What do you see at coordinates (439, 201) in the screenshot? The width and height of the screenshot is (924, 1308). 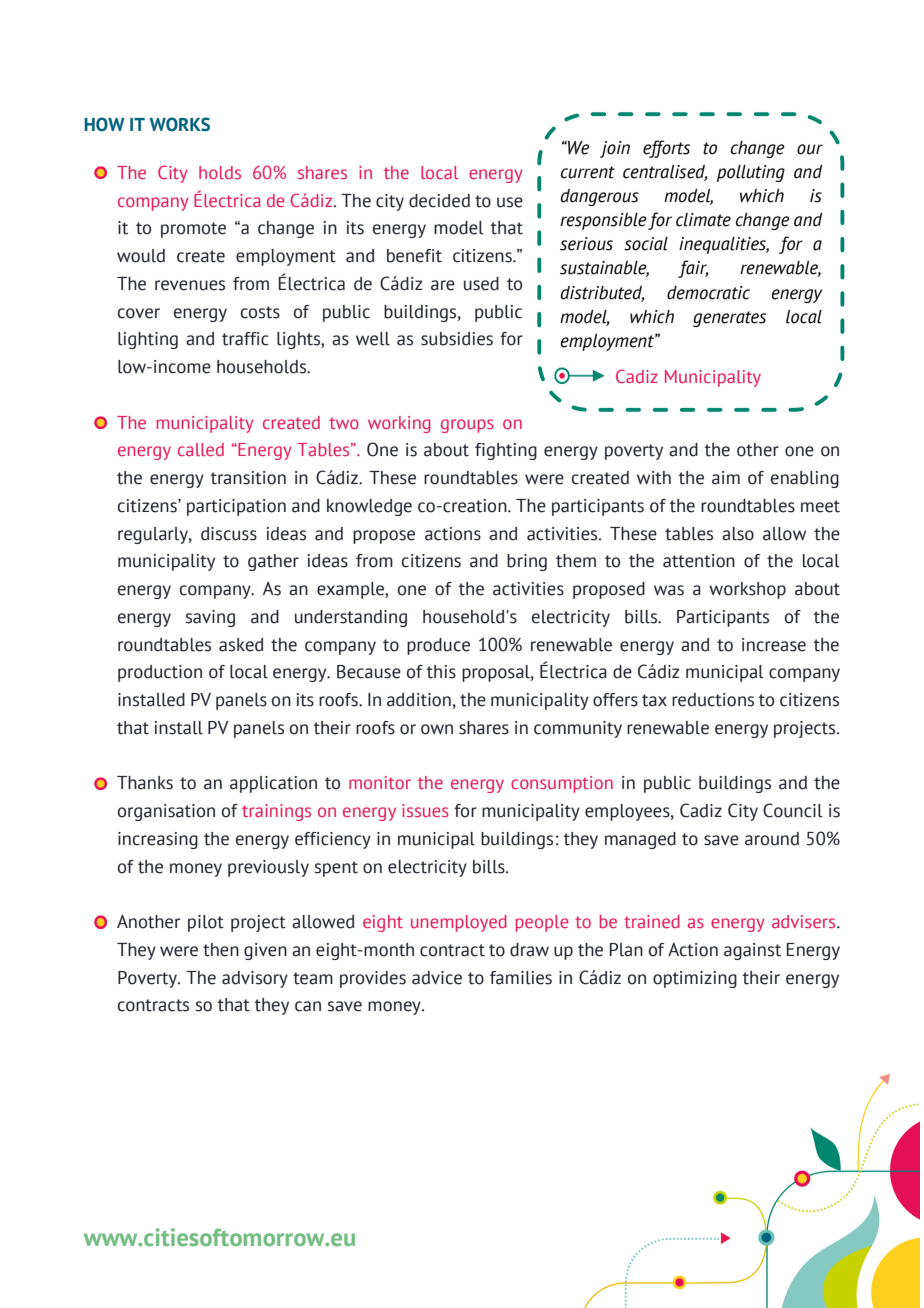 I see `decided` at bounding box center [439, 201].
